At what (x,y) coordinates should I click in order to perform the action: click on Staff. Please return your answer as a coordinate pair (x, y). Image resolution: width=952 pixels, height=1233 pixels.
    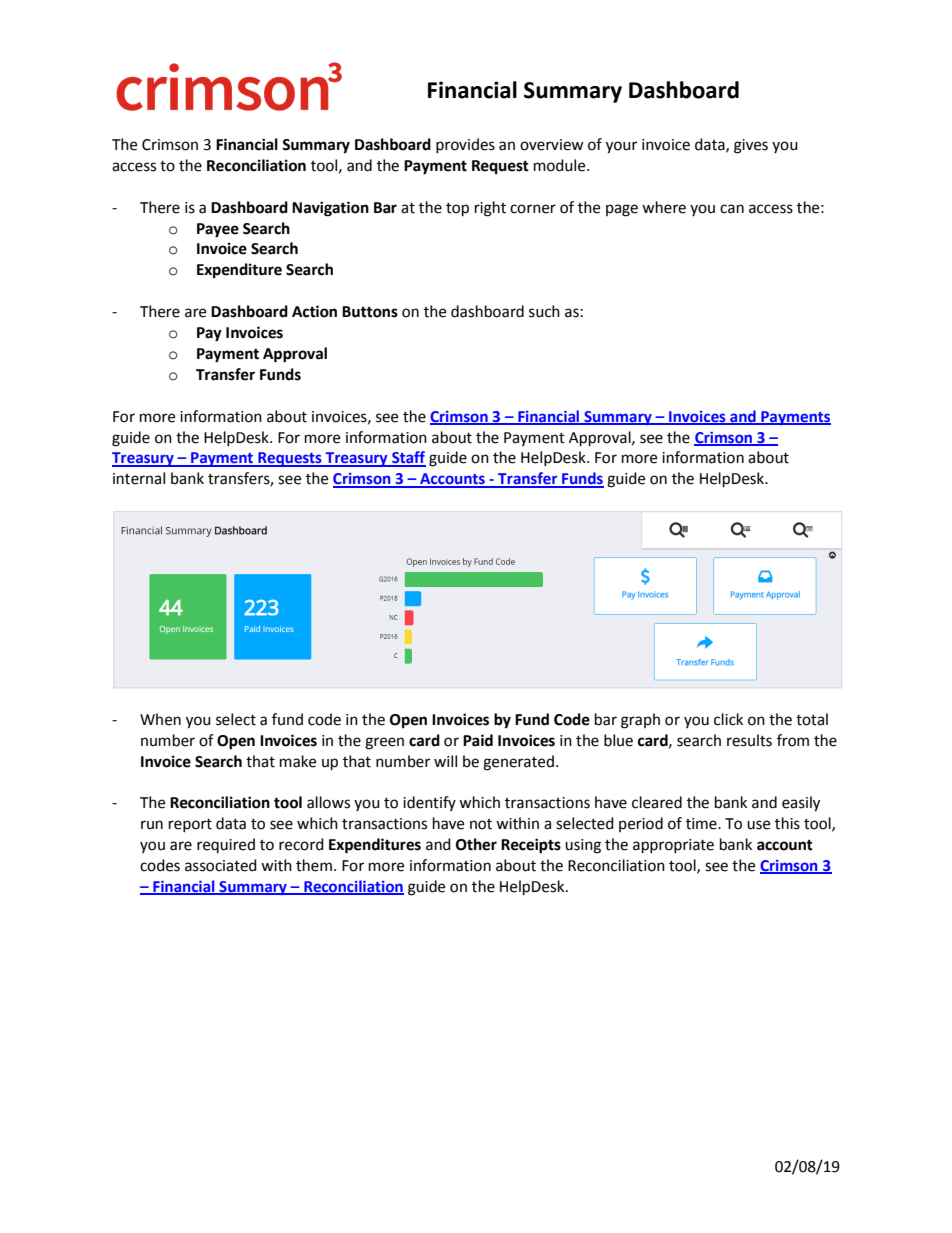
    Looking at the image, I should click on (408, 458).
